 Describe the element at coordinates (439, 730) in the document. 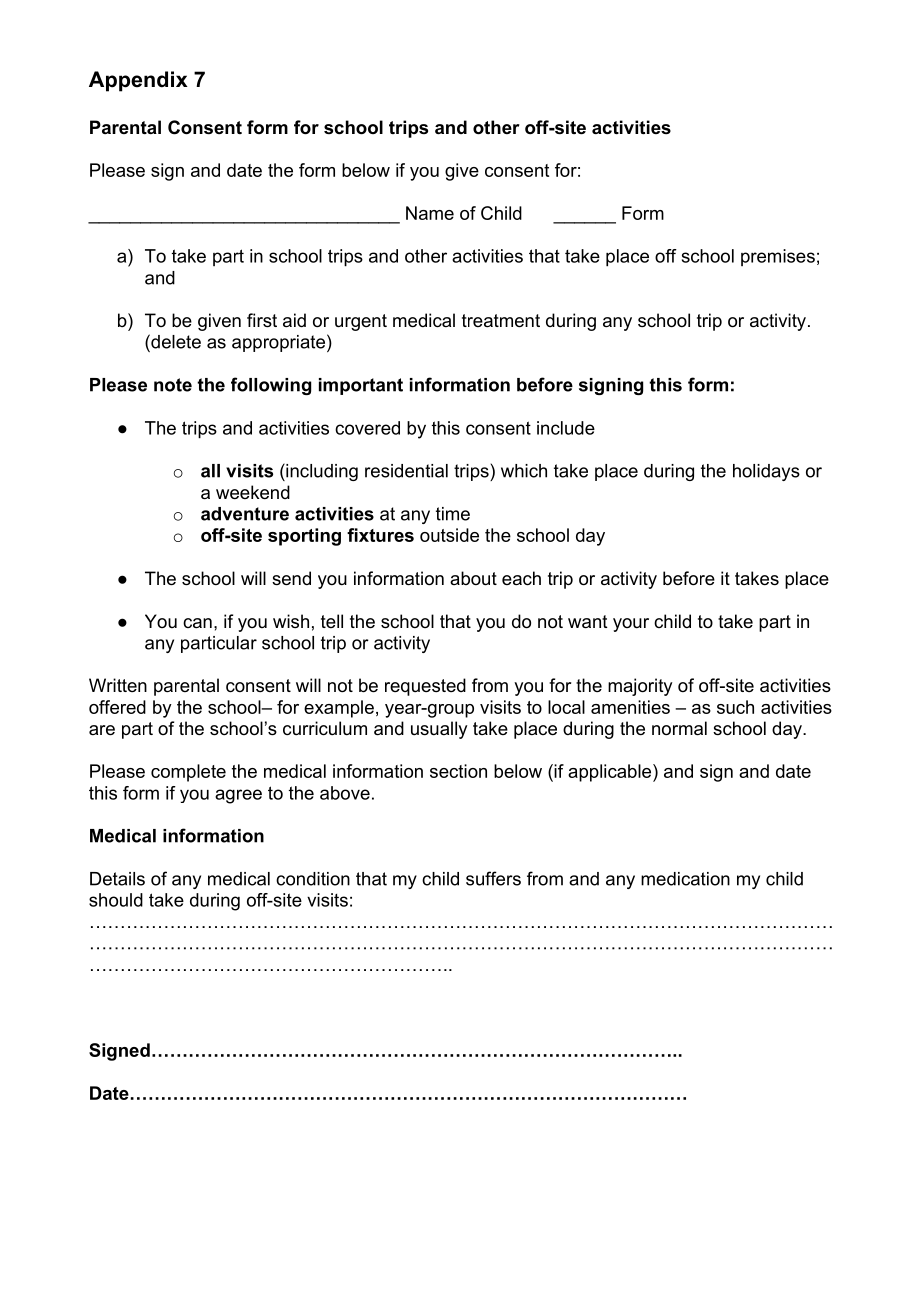

I see `usually` at that location.
